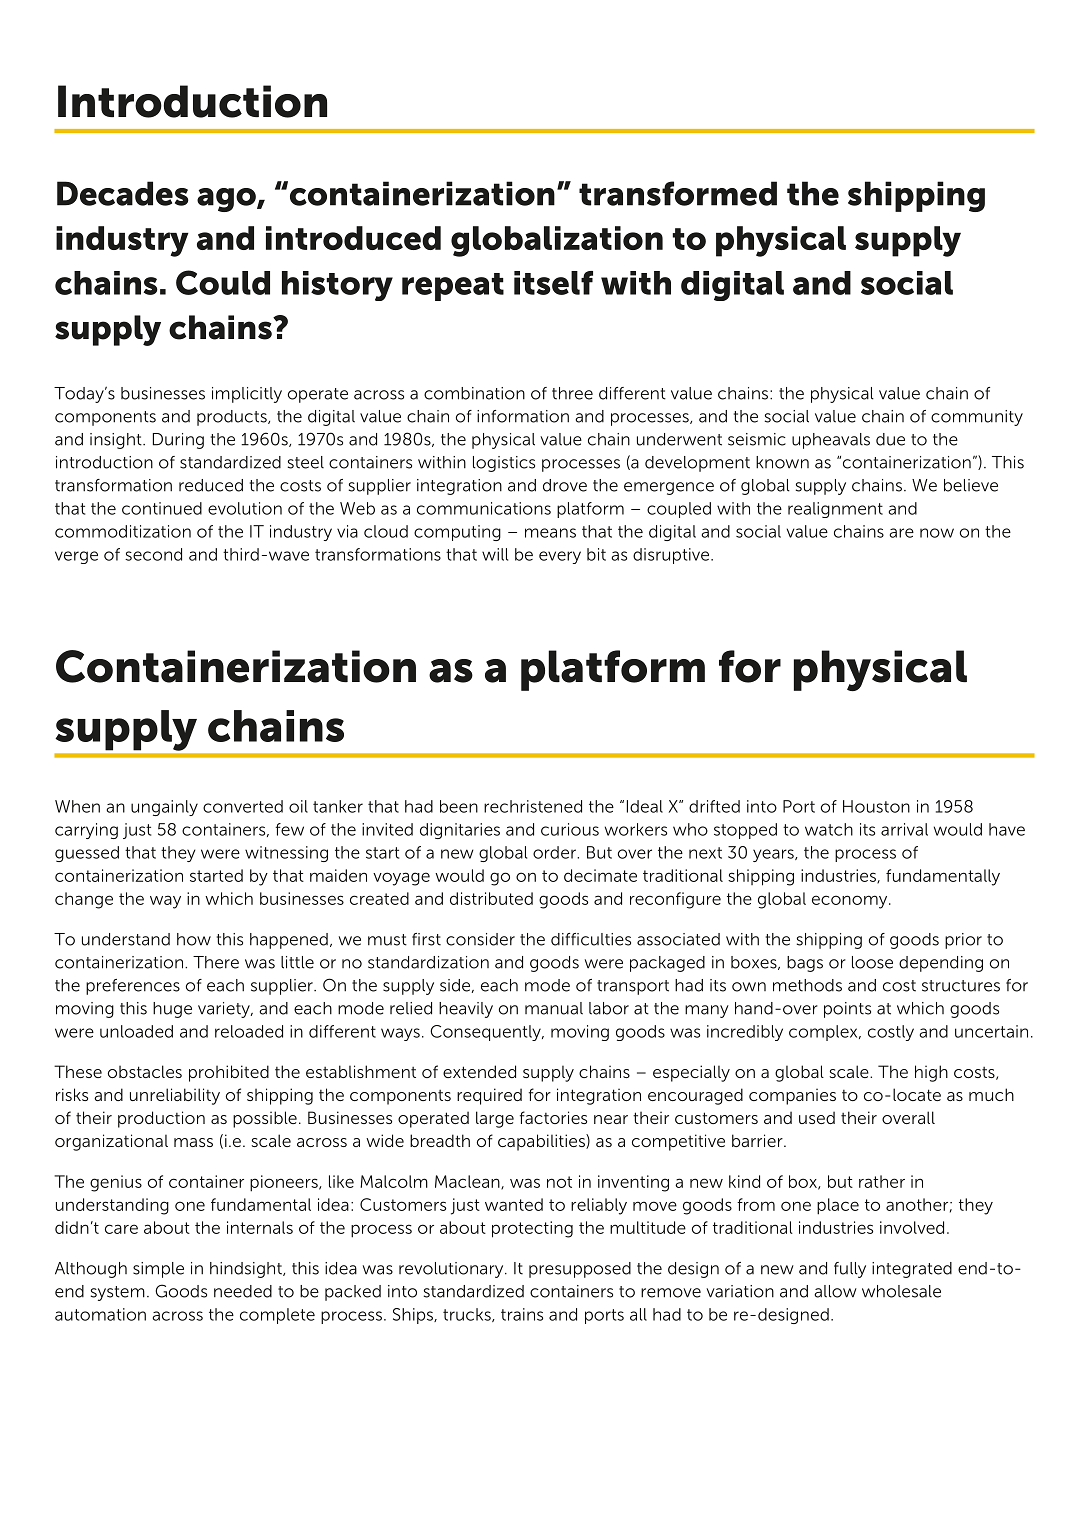 The width and height of the screenshot is (1089, 1540). What do you see at coordinates (227, 200) in the screenshot?
I see `ago` at bounding box center [227, 200].
